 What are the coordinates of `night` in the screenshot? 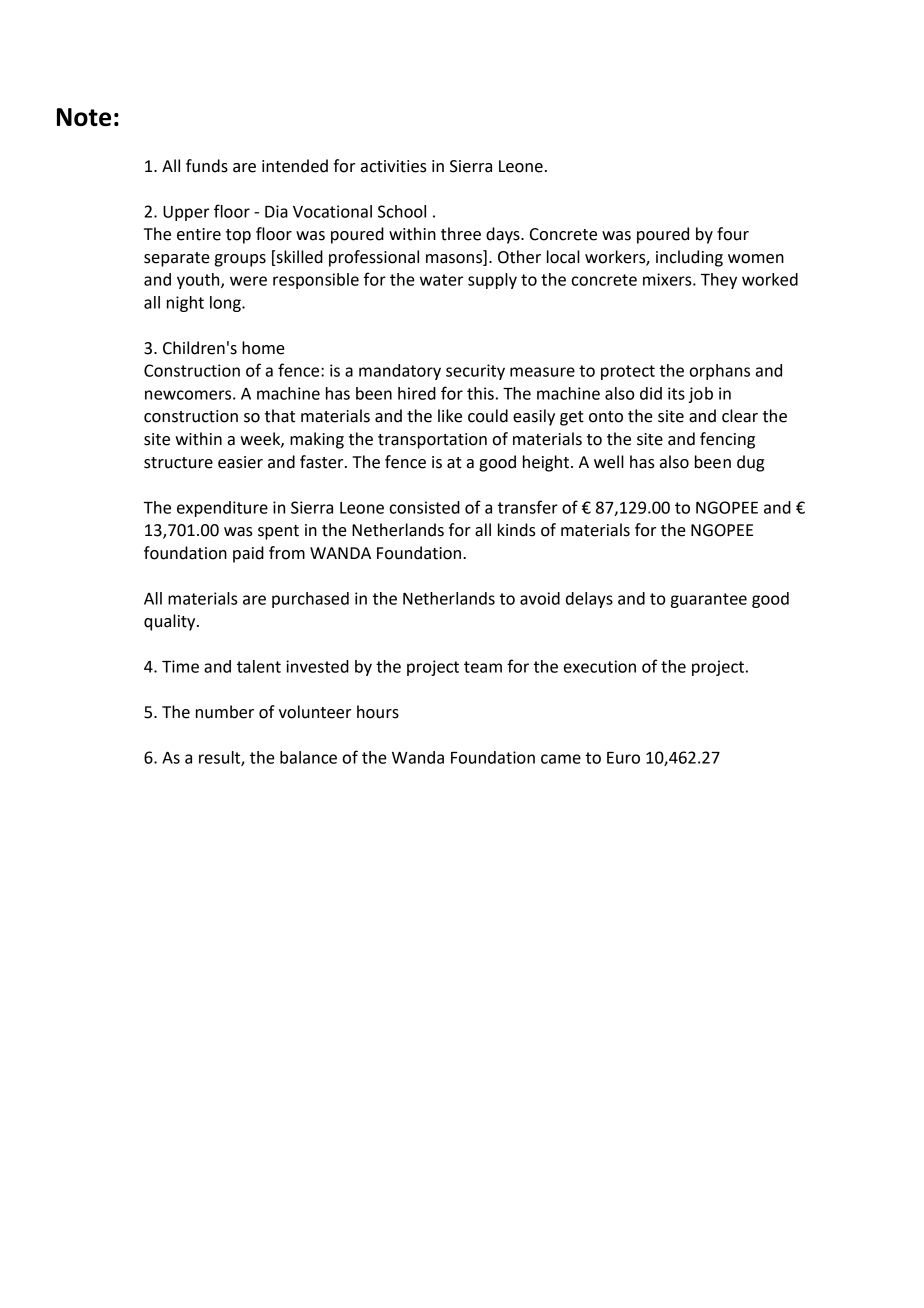 It's located at (185, 304).
